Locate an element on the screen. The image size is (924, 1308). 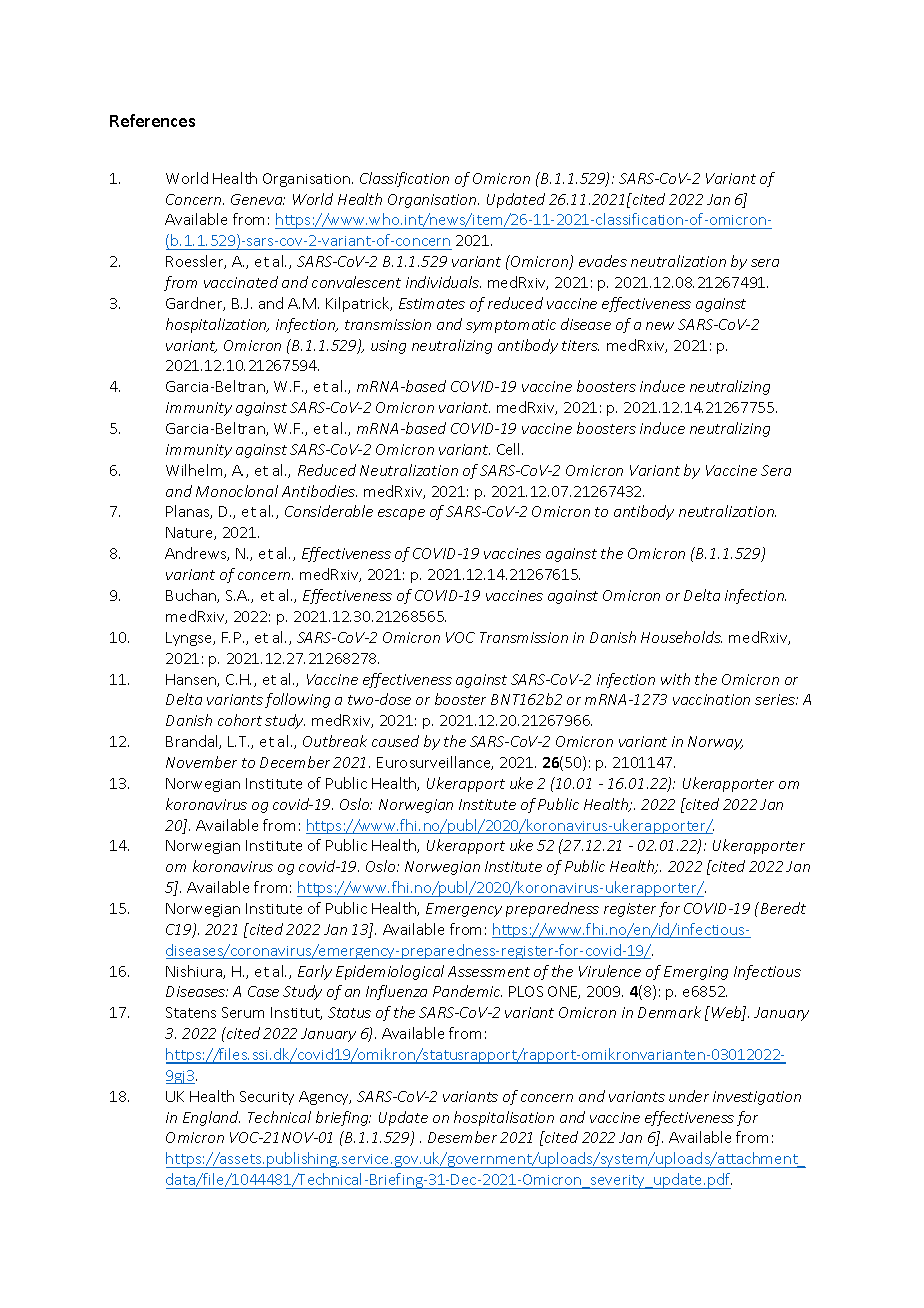
England is located at coordinates (211, 1118).
